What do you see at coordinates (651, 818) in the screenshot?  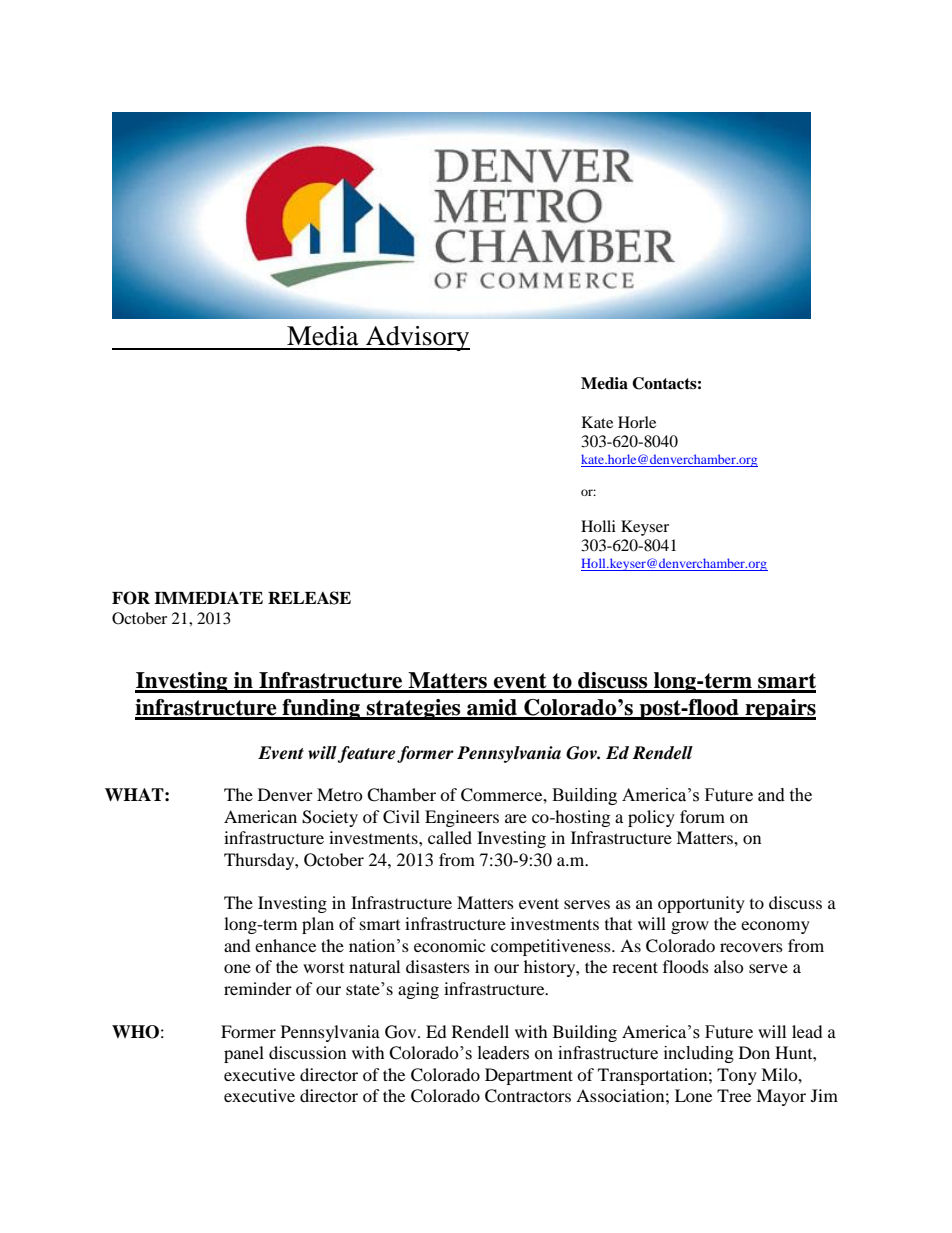 I see `policy` at bounding box center [651, 818].
